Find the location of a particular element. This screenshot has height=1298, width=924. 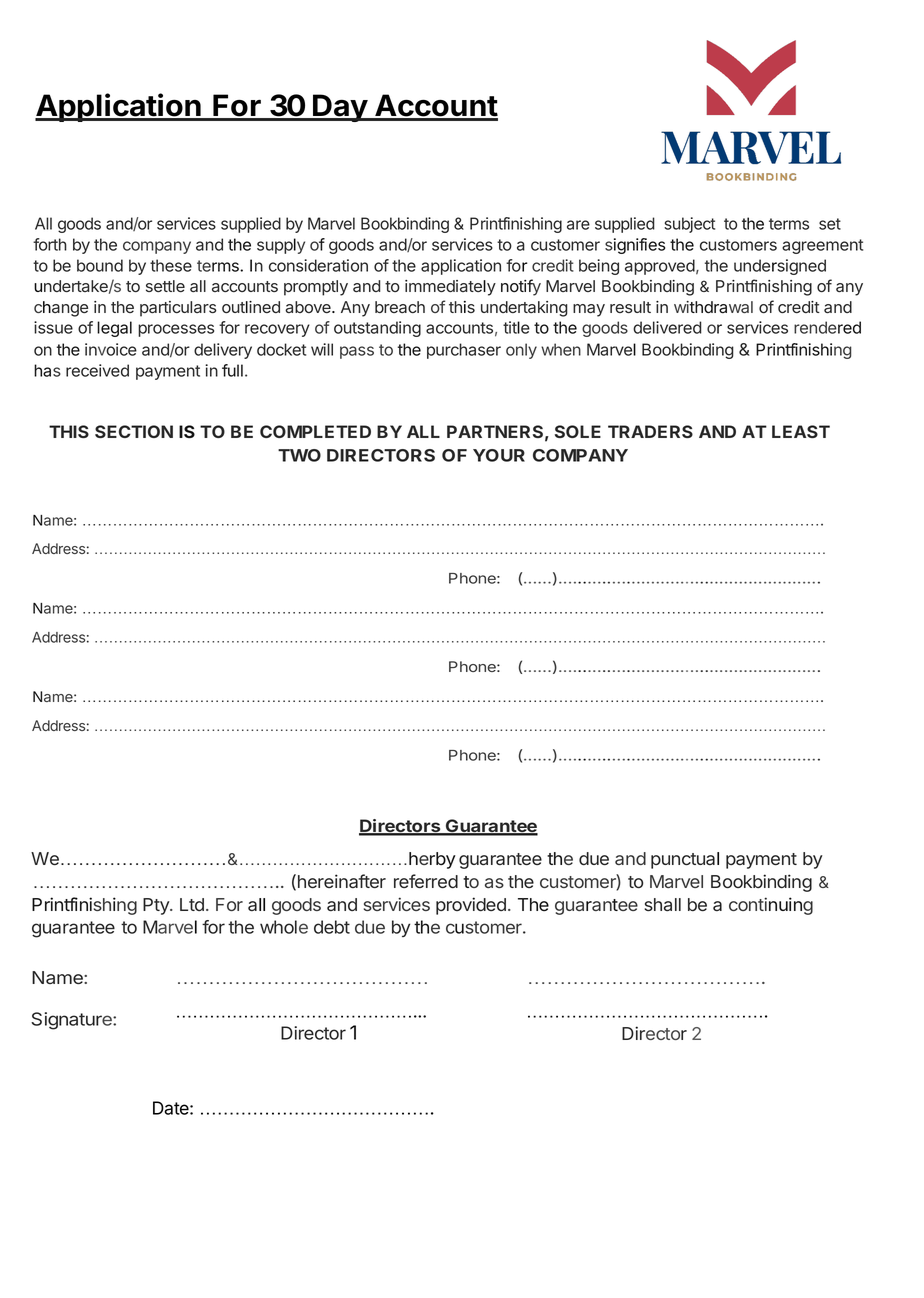

subject is located at coordinates (689, 225).
